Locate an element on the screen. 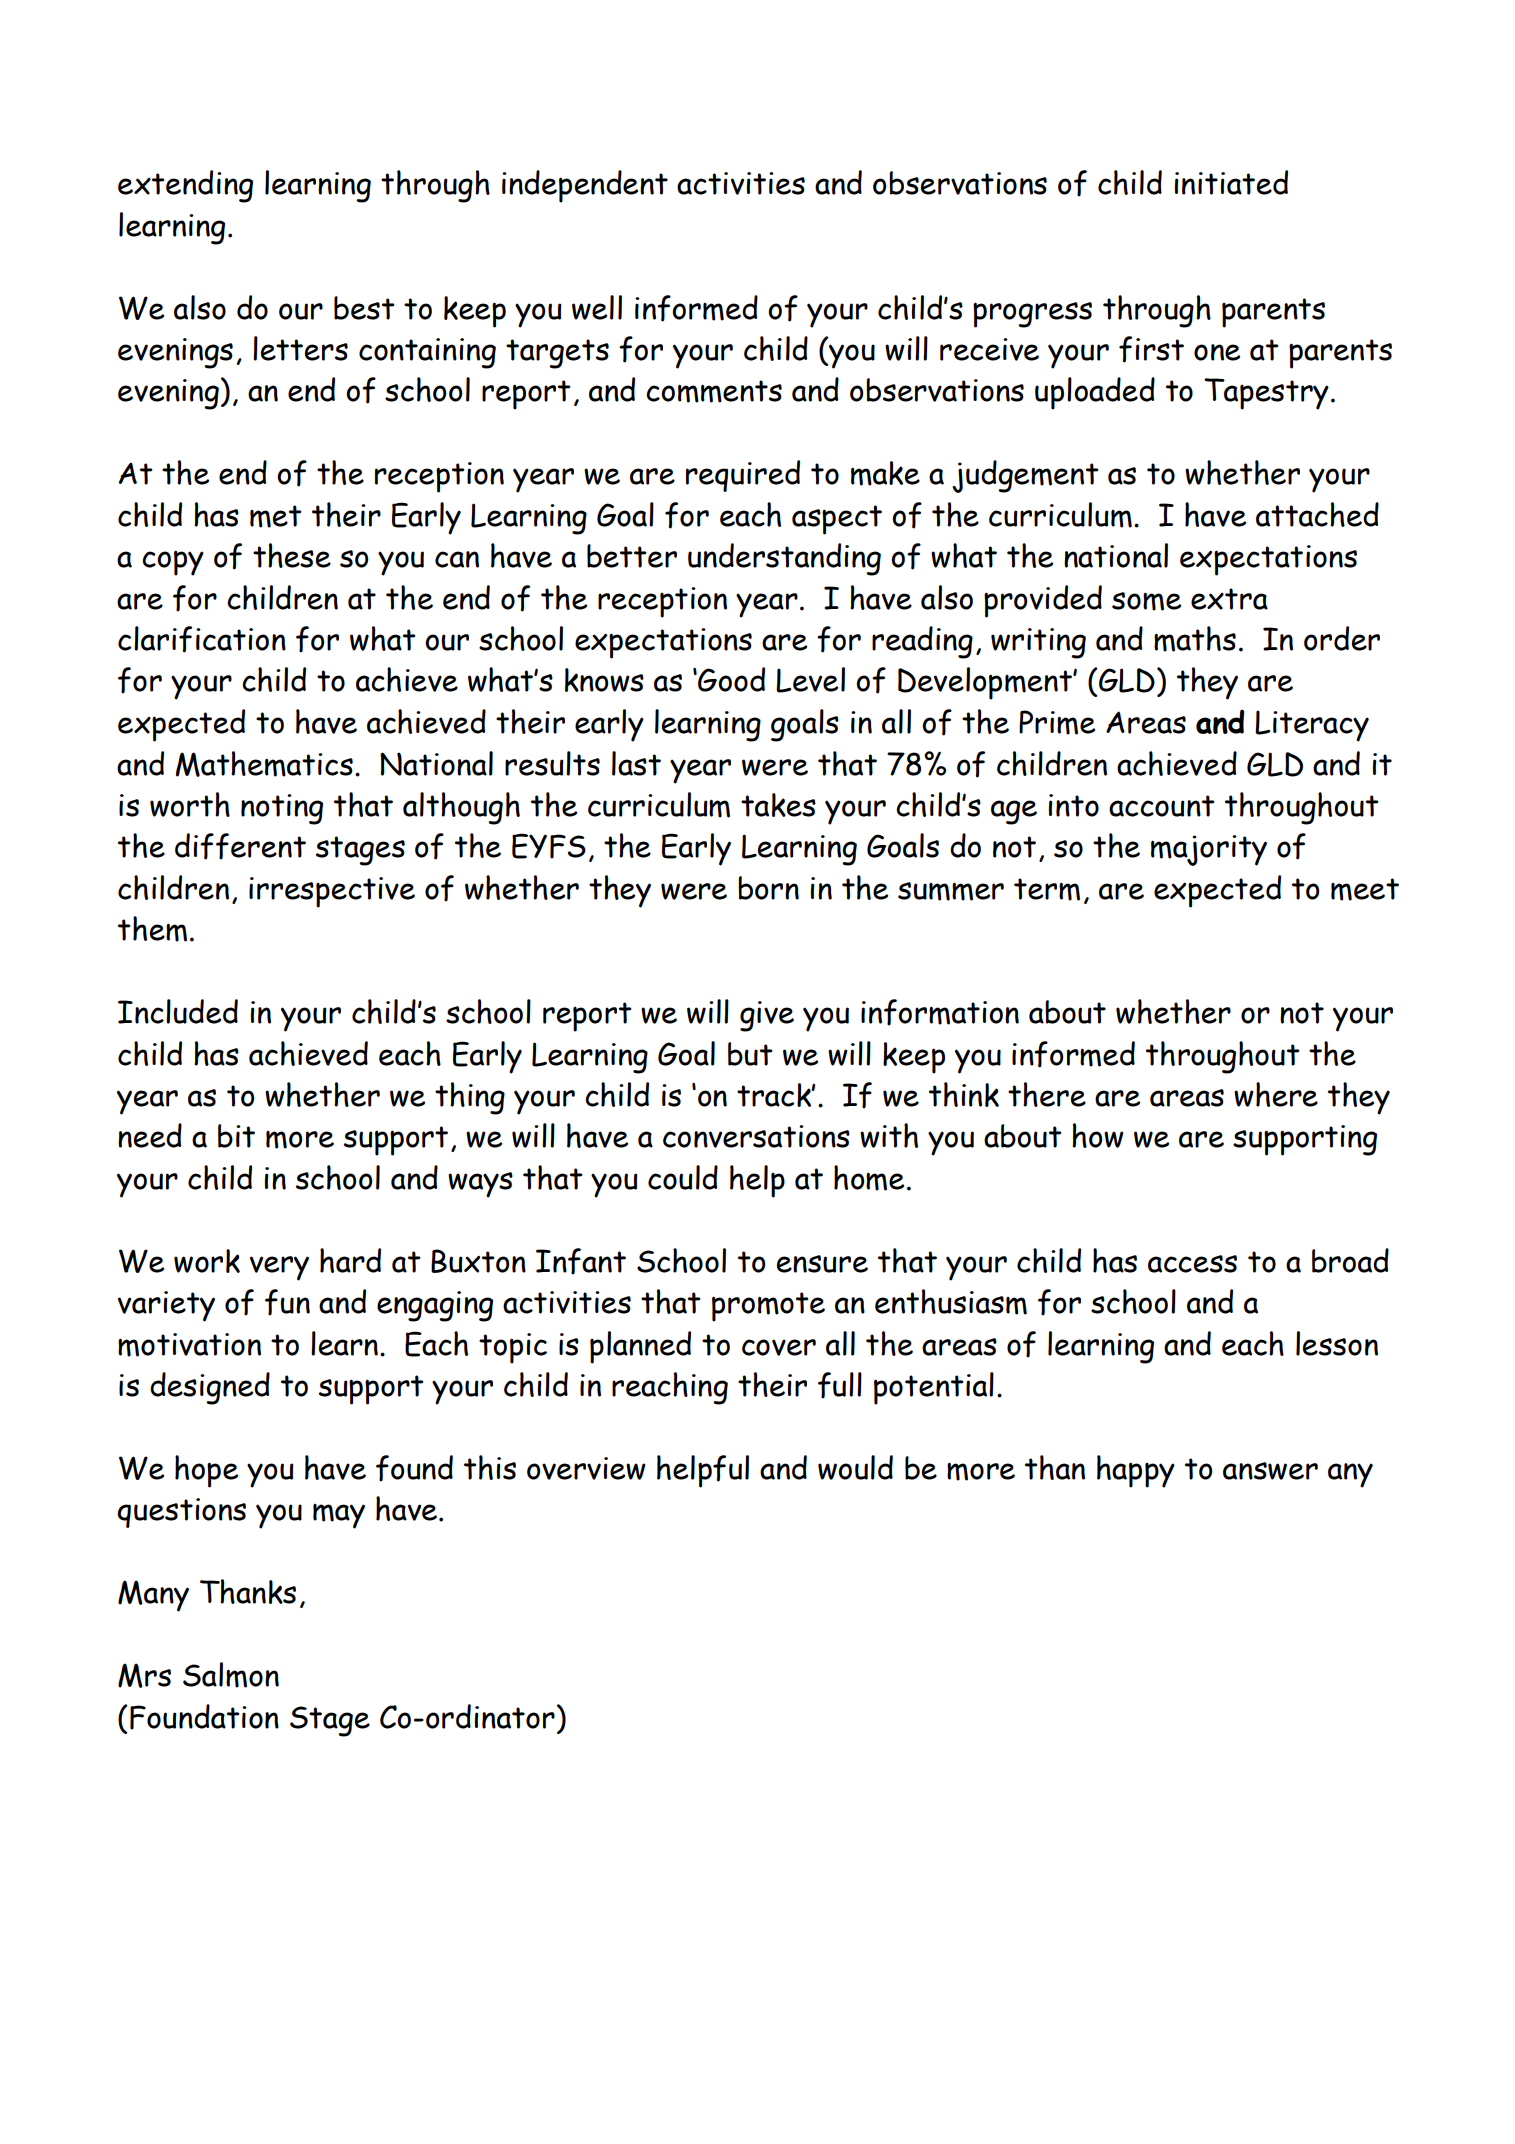 The width and height of the screenshot is (1515, 2144). initiated is located at coordinates (1231, 182).
